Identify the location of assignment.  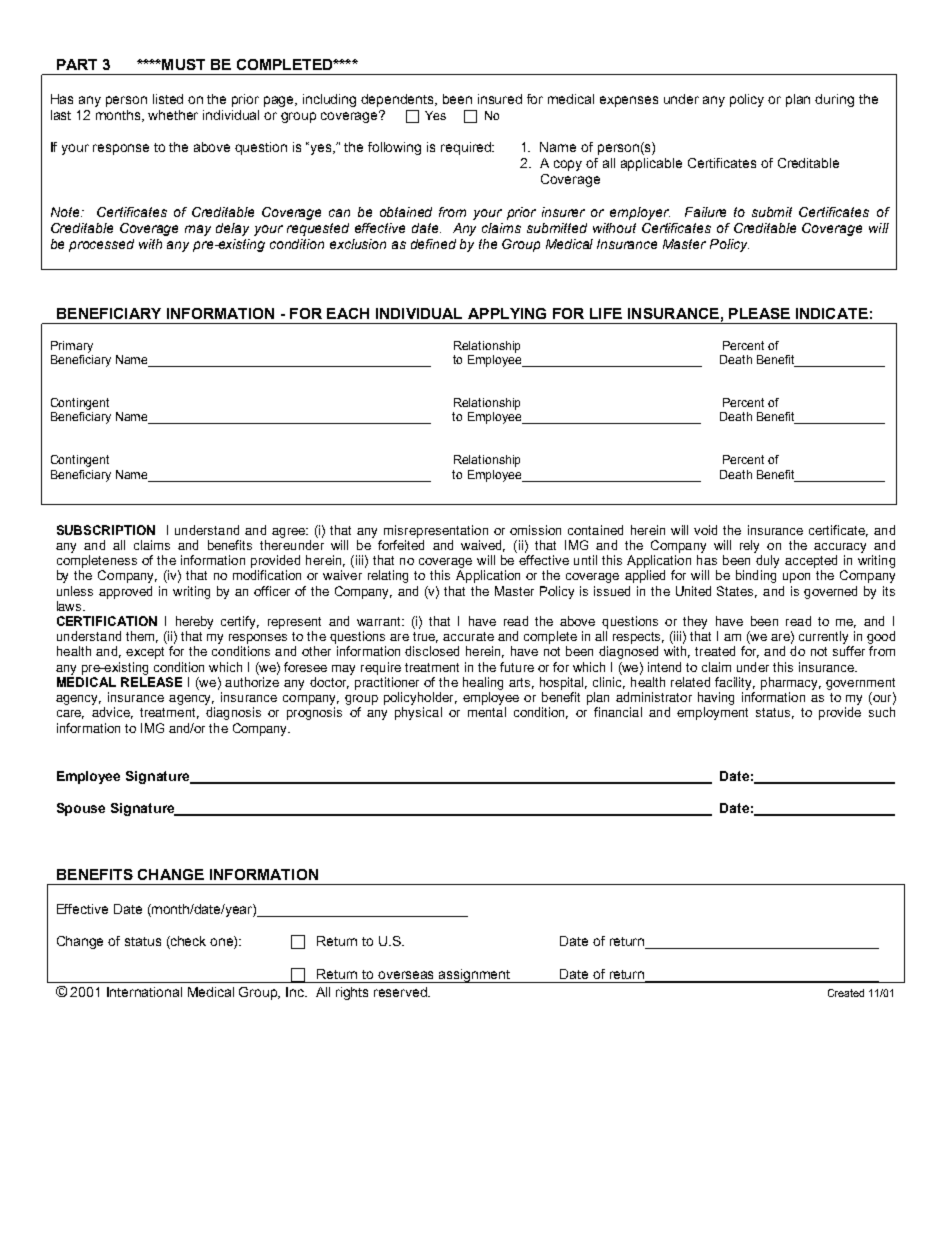
(475, 976).
